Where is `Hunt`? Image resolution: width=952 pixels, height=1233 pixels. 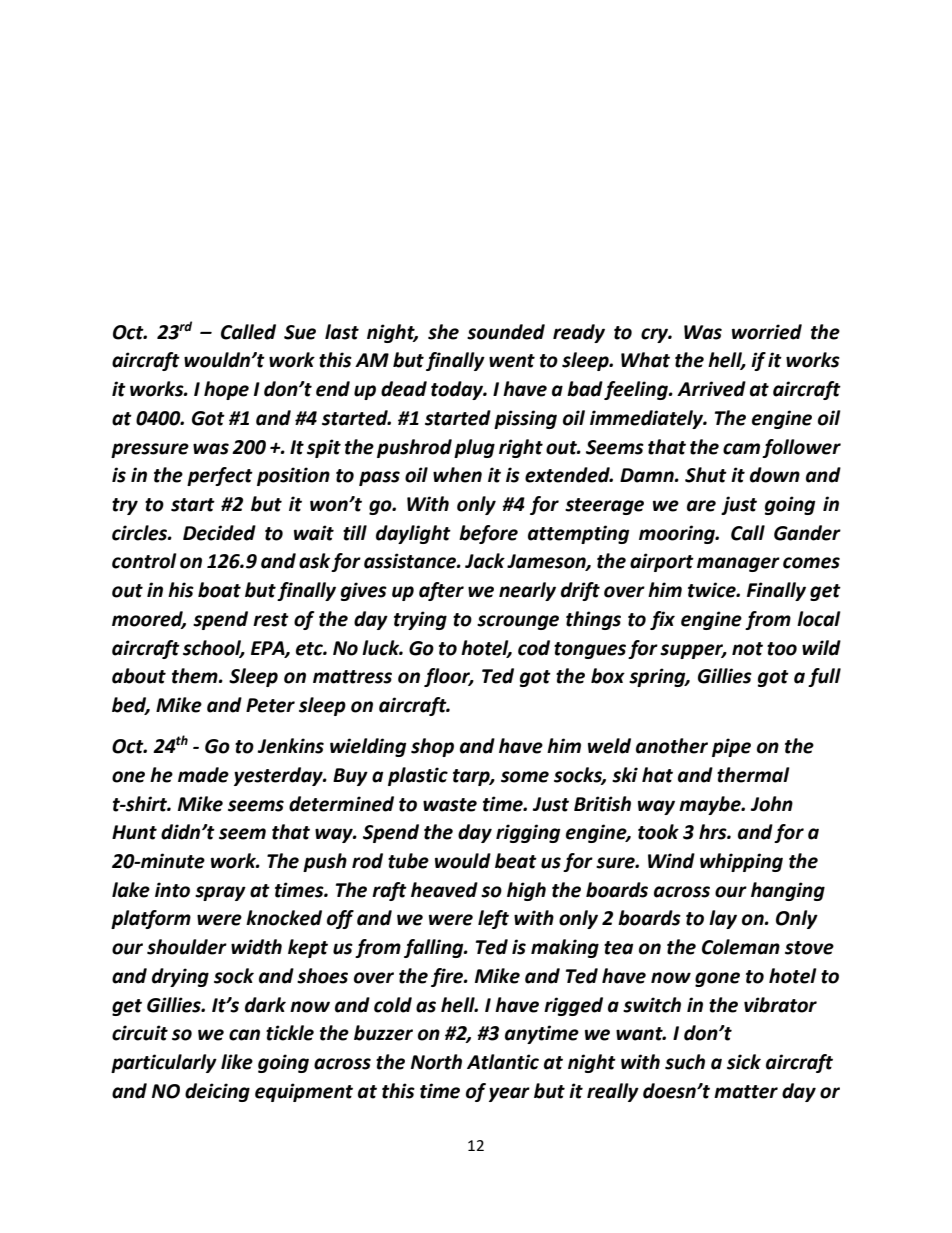 Hunt is located at coordinates (134, 832).
